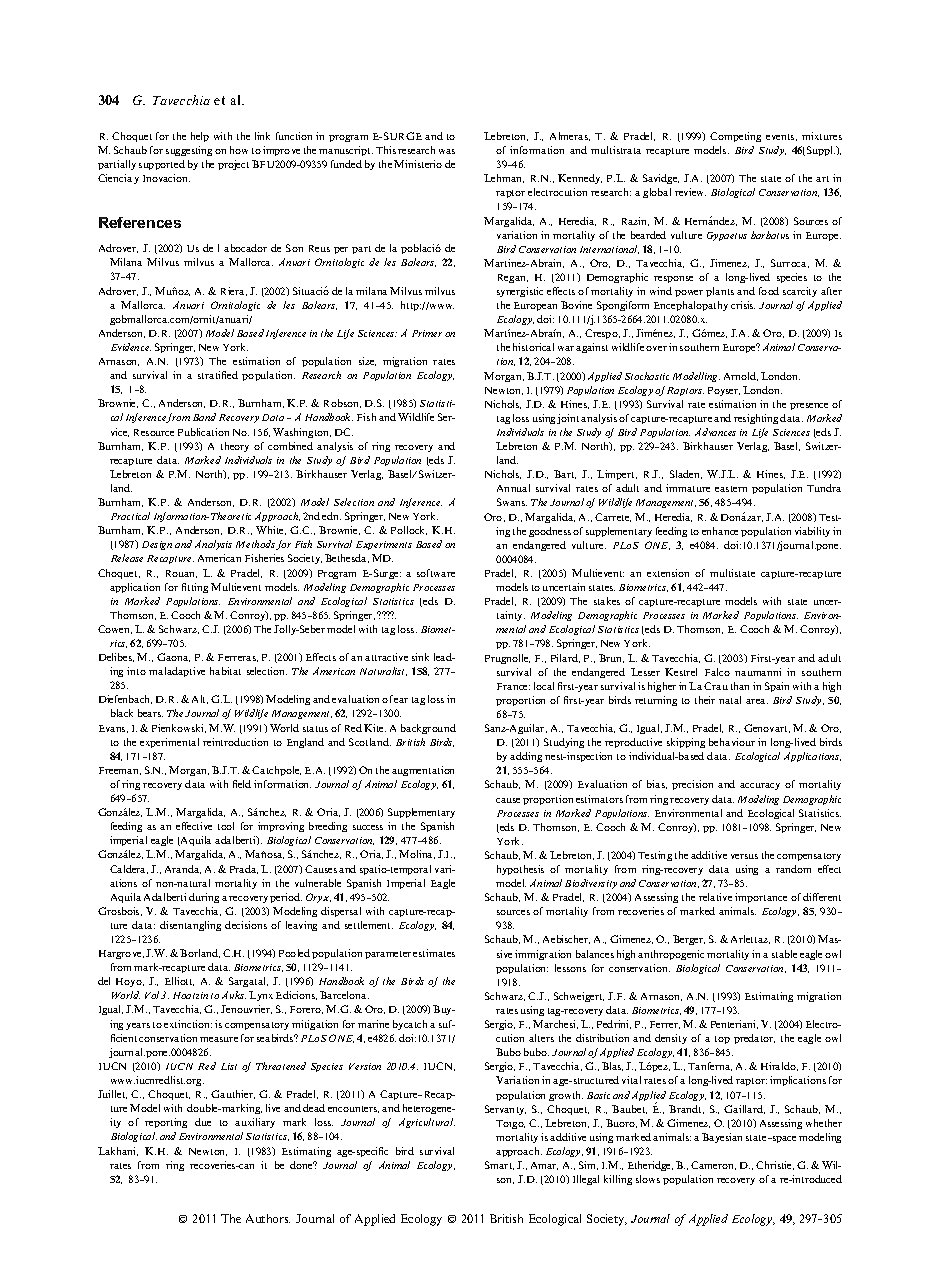 The height and width of the screenshot is (1288, 936). What do you see at coordinates (513, 686) in the screenshot?
I see `France` at bounding box center [513, 686].
